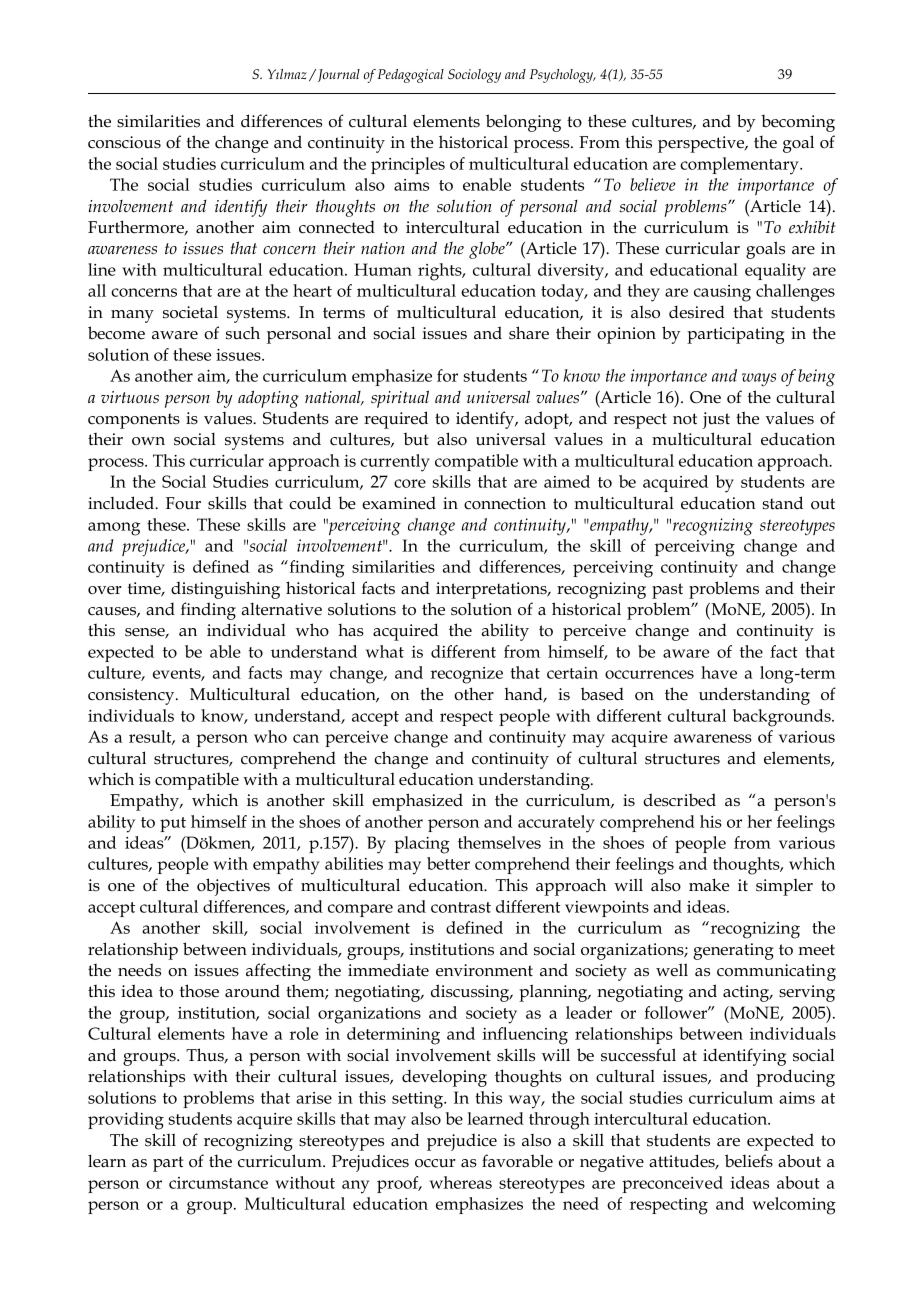 The image size is (924, 1307). What do you see at coordinates (416, 439) in the screenshot?
I see `but` at bounding box center [416, 439].
